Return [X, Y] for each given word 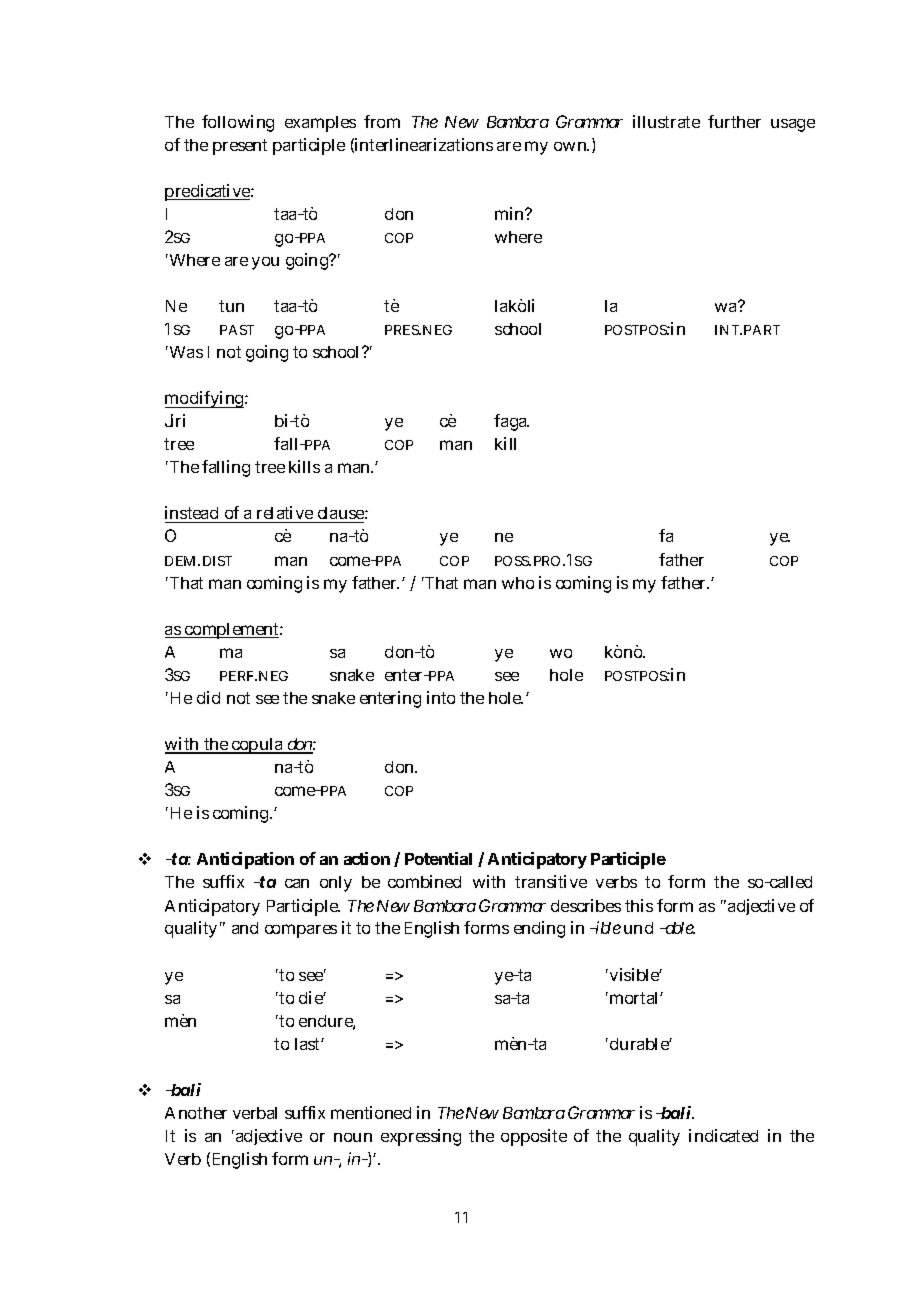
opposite [534, 1137]
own [571, 146]
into [441, 697]
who [518, 583]
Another [196, 1113]
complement [233, 631]
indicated [723, 1135]
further [734, 121]
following [238, 123]
